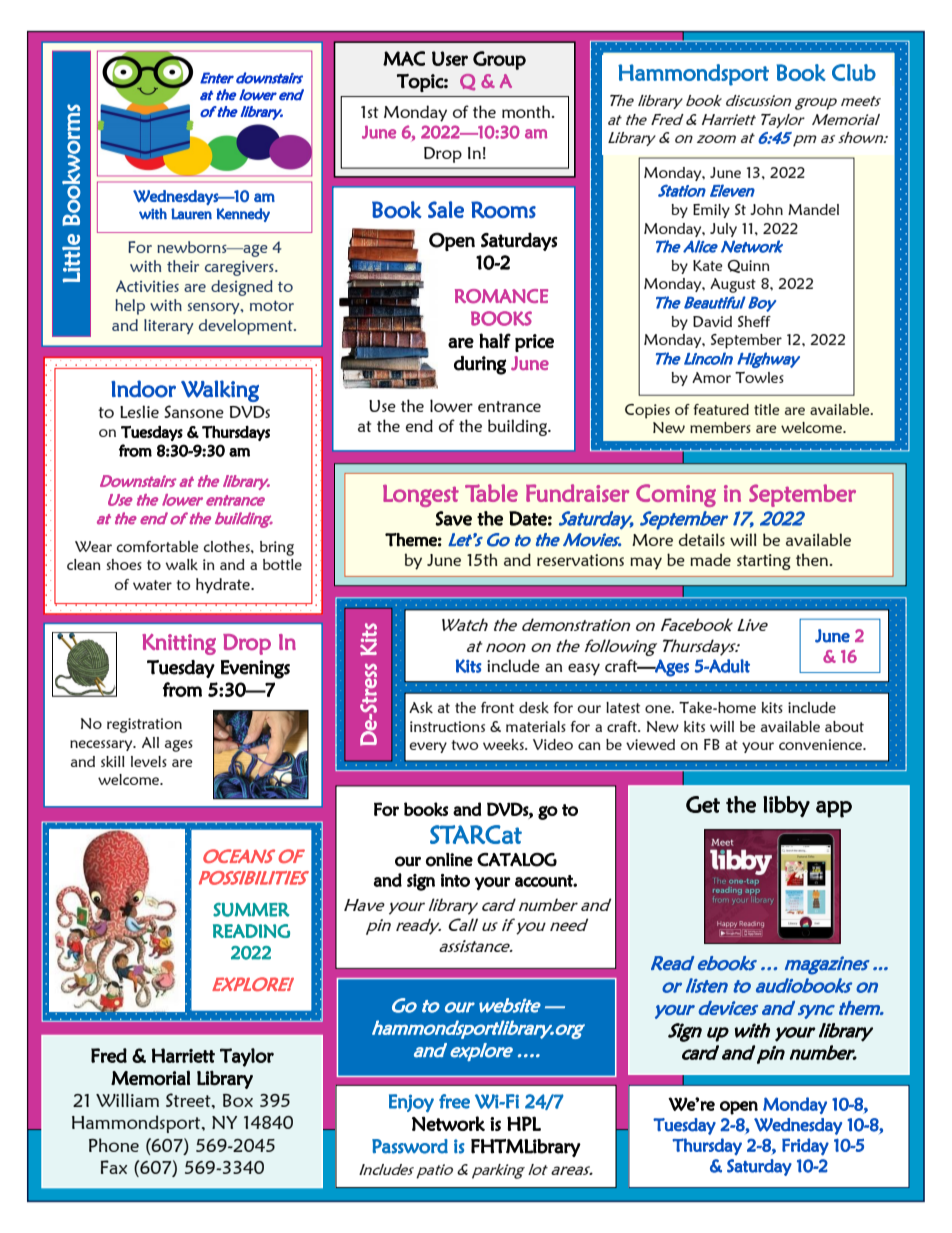 The width and height of the screenshot is (952, 1233). I want to click on Save, so click(453, 518).
